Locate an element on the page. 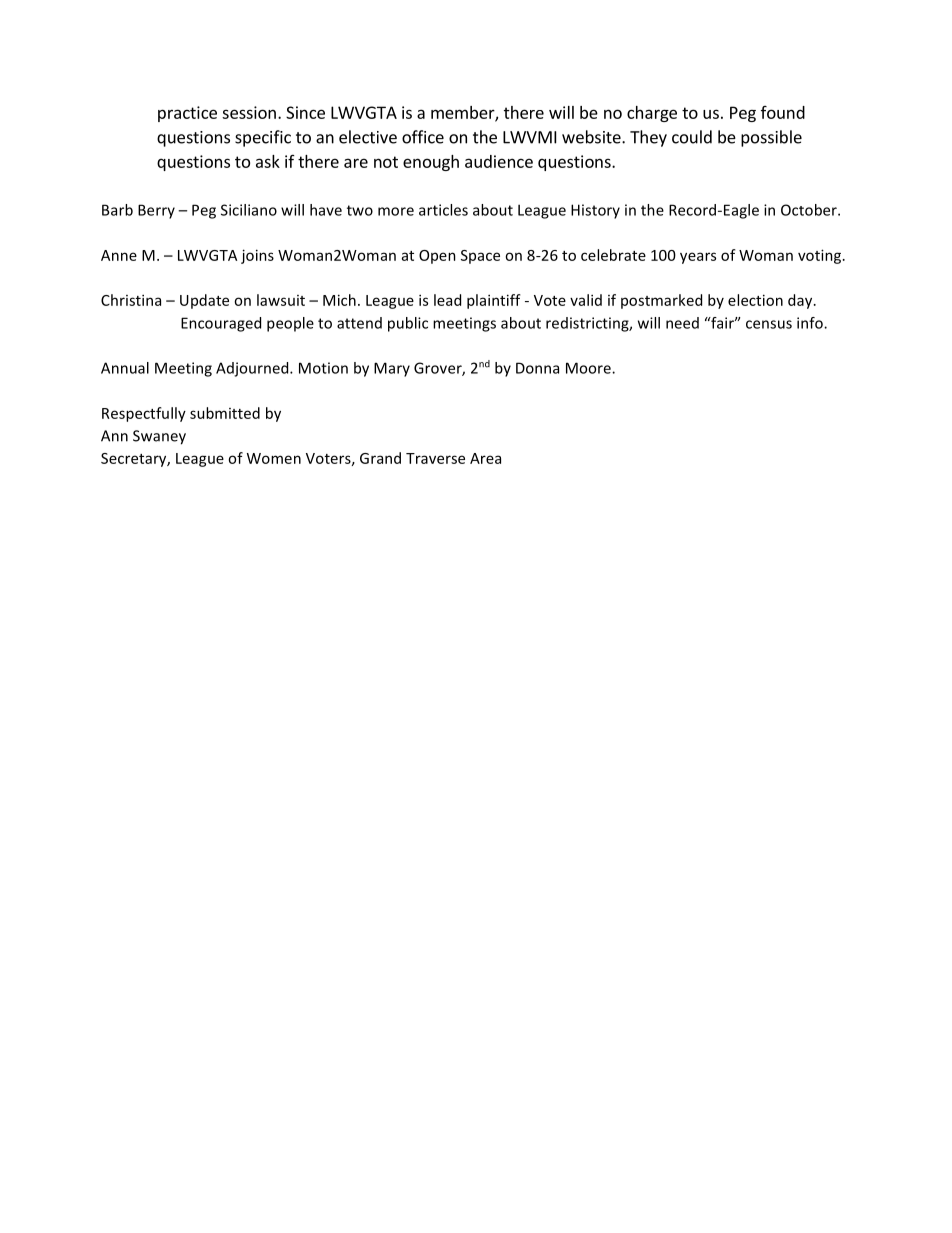 Image resolution: width=952 pixels, height=1233 pixels. Update is located at coordinates (204, 301).
